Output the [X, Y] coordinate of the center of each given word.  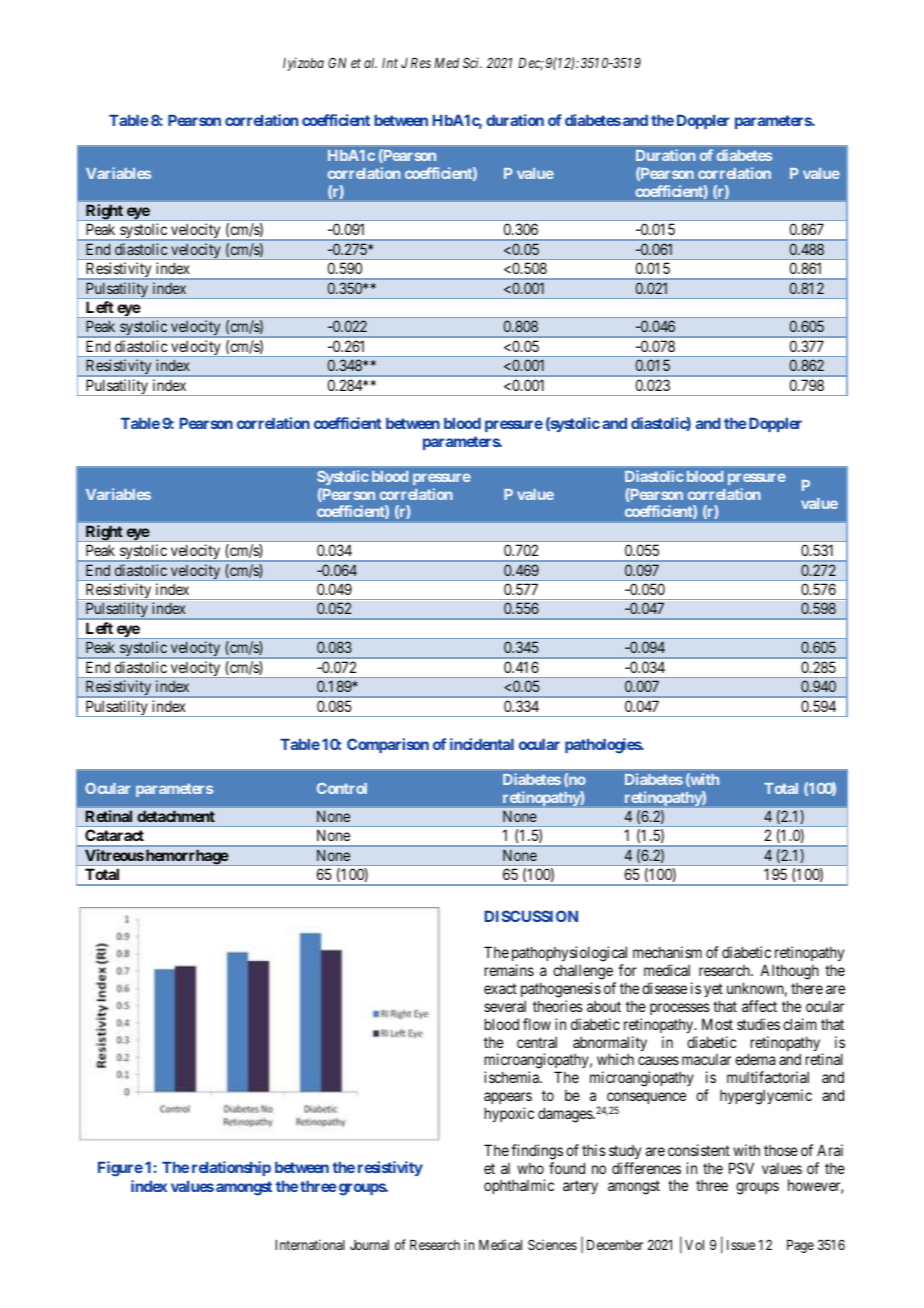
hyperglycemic [766, 1097]
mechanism [667, 952]
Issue [741, 1245]
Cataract [114, 835]
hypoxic [509, 1114]
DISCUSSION [531, 916]
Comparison [388, 745]
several [505, 1006]
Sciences [552, 1244]
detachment [176, 816]
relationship [231, 1168]
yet [713, 990]
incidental [482, 744]
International [310, 1244]
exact [500, 988]
